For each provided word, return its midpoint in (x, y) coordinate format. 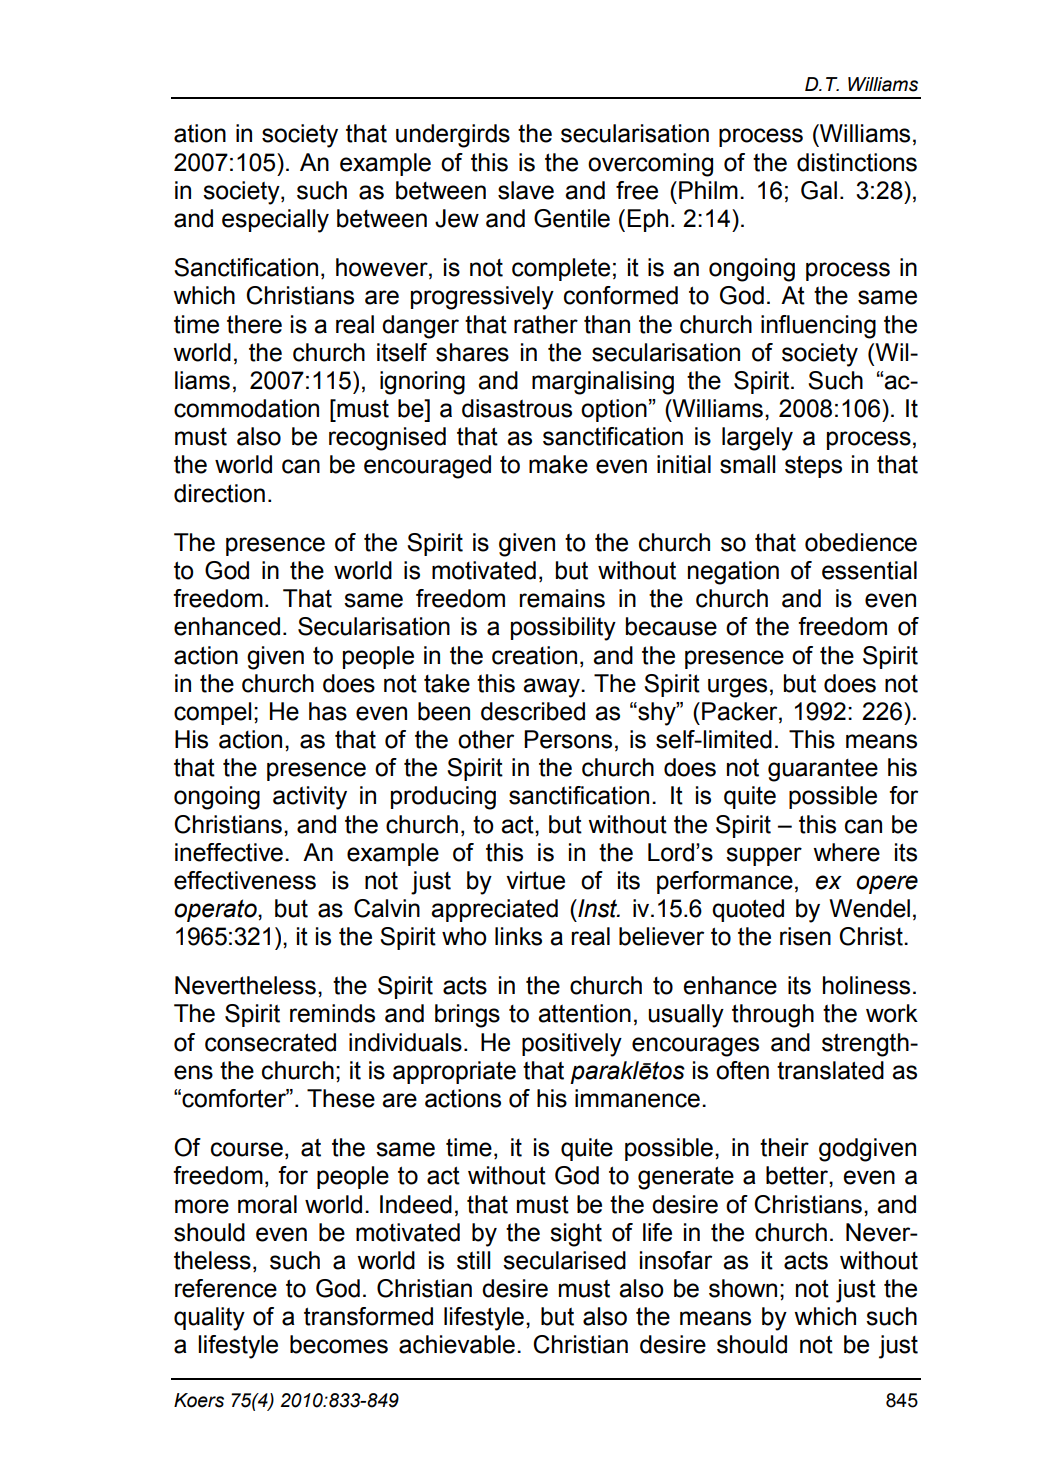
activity (310, 798)
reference (226, 1288)
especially (275, 221)
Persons (568, 739)
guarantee (823, 770)
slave (526, 190)
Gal (819, 190)
